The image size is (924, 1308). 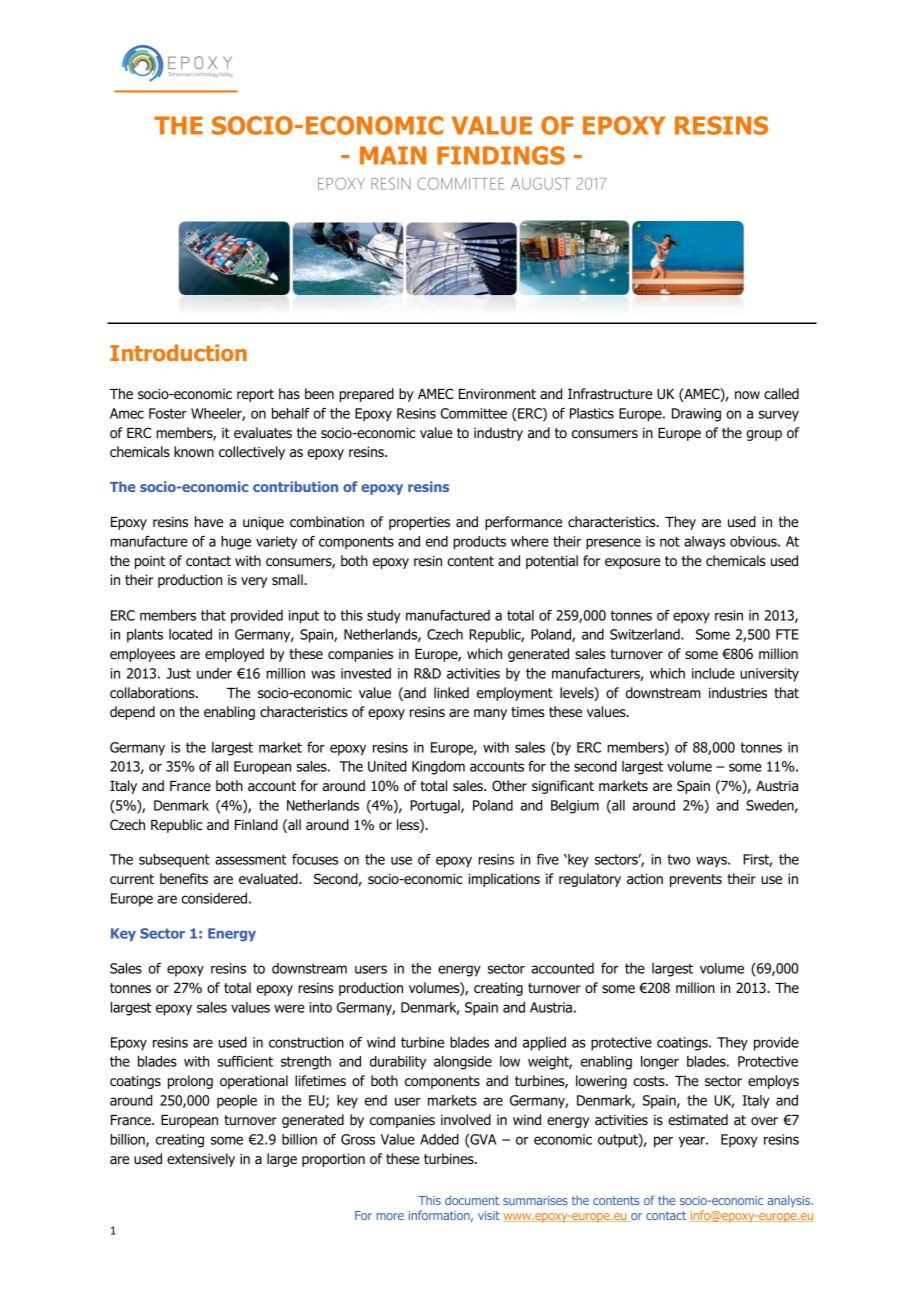 What do you see at coordinates (698, 1119) in the screenshot?
I see `estimated` at bounding box center [698, 1119].
